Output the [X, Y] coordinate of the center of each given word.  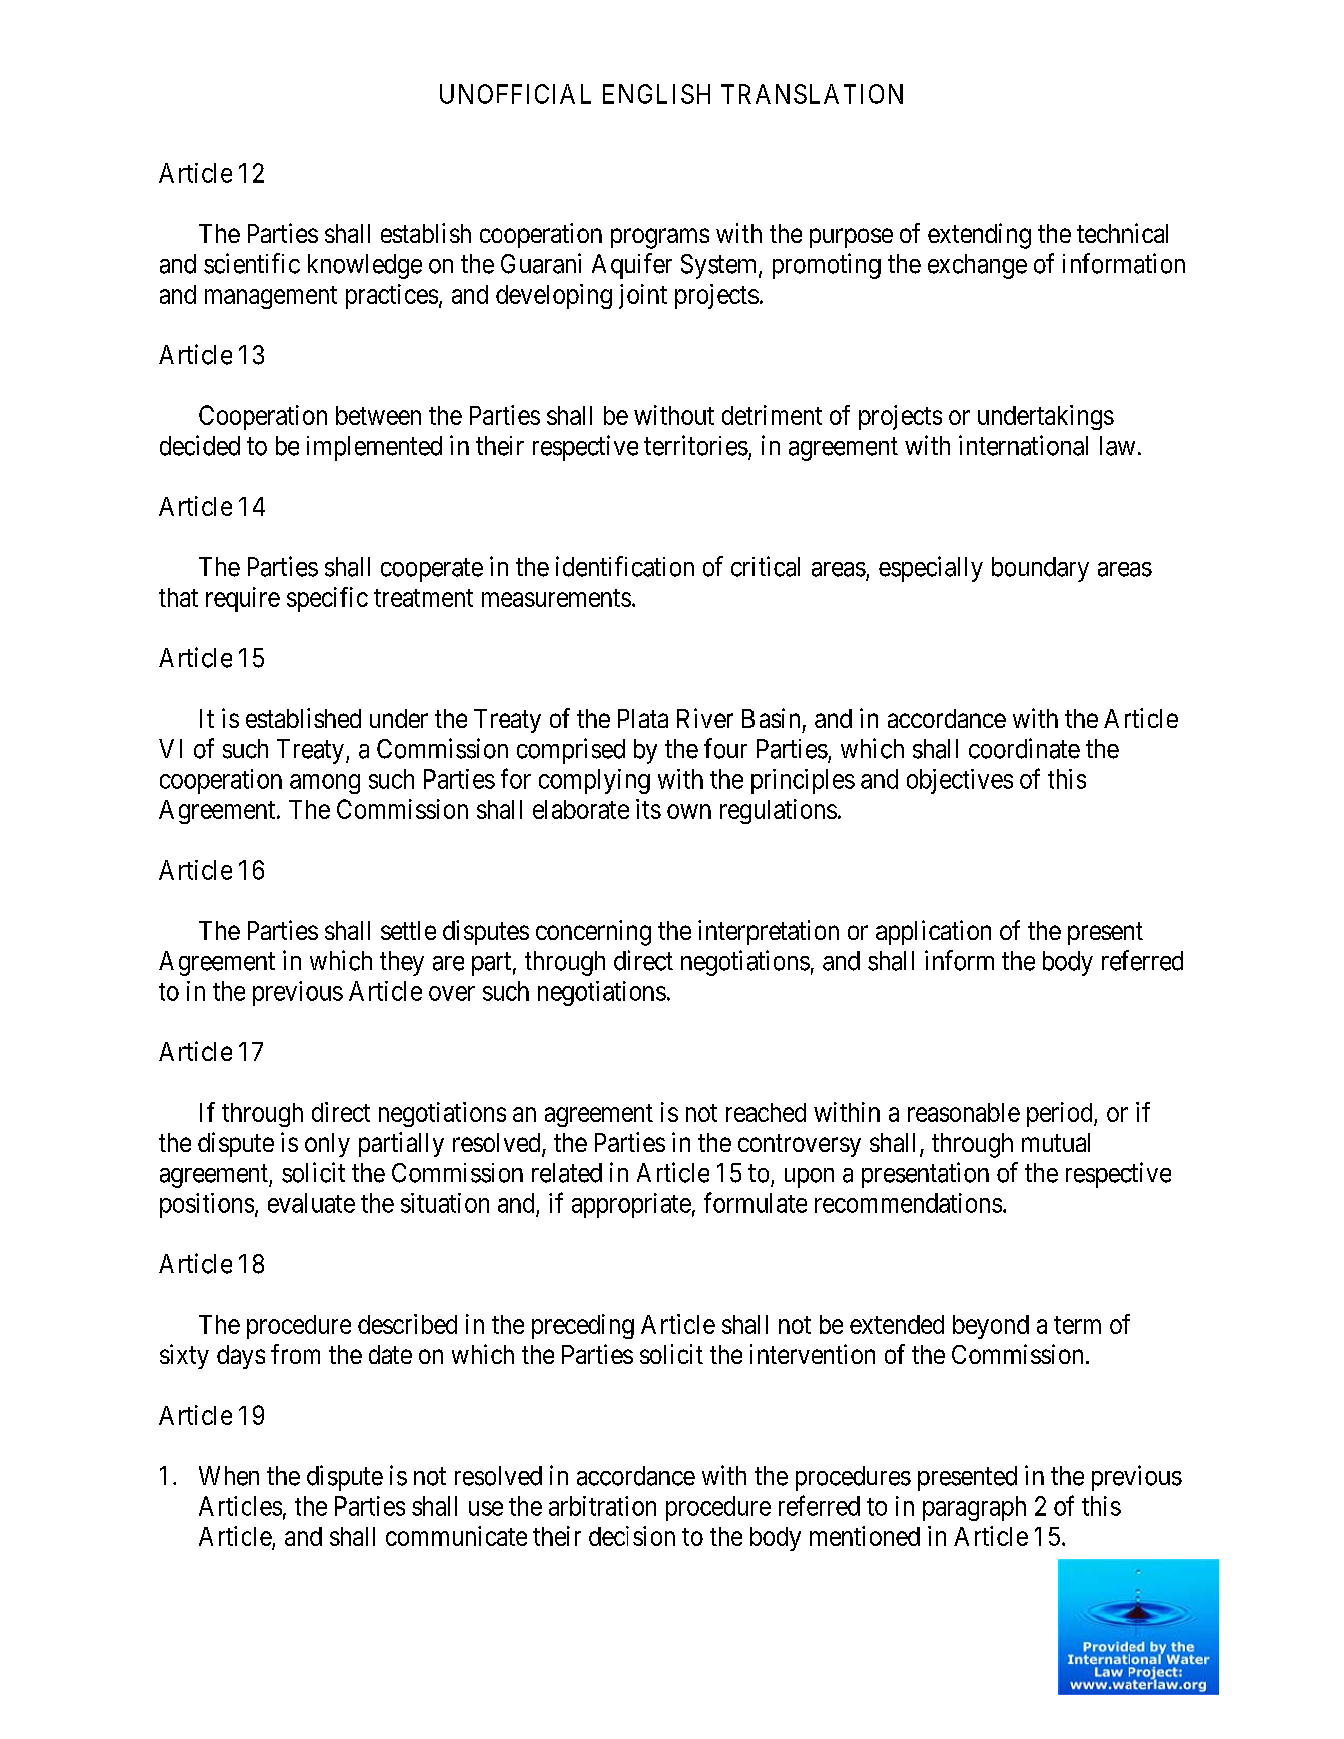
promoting [827, 266]
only [327, 1145]
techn [1106, 233]
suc [240, 751]
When [229, 1476]
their [557, 1536]
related [567, 1173]
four [725, 748]
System [718, 266]
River [705, 718]
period [1061, 1114]
